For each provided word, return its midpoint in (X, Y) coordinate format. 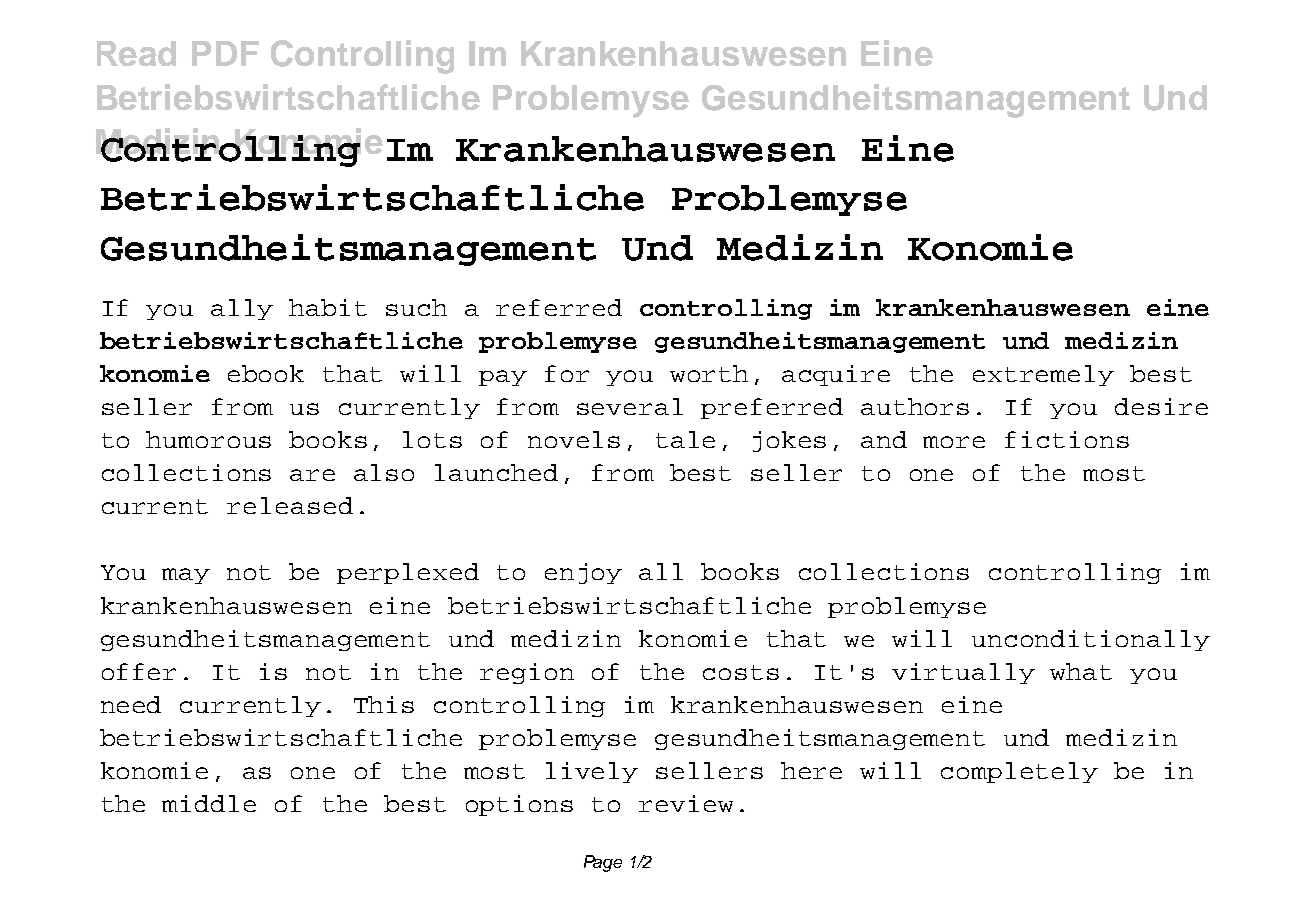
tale (685, 439)
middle (209, 803)
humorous (208, 439)
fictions (1067, 439)
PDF (225, 53)
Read (136, 53)
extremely (1043, 375)
